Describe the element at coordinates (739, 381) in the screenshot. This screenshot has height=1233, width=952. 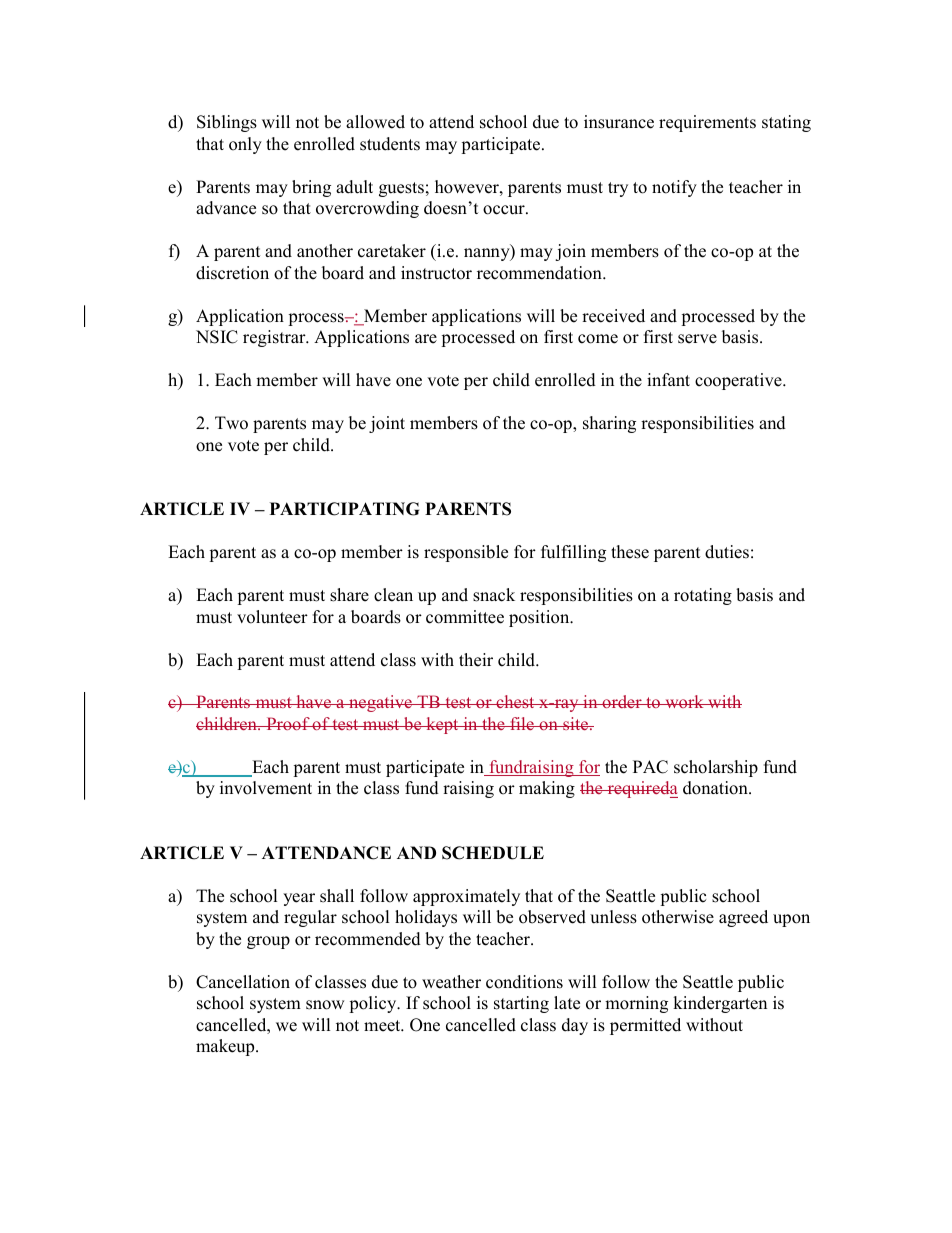
I see `cooperative` at that location.
